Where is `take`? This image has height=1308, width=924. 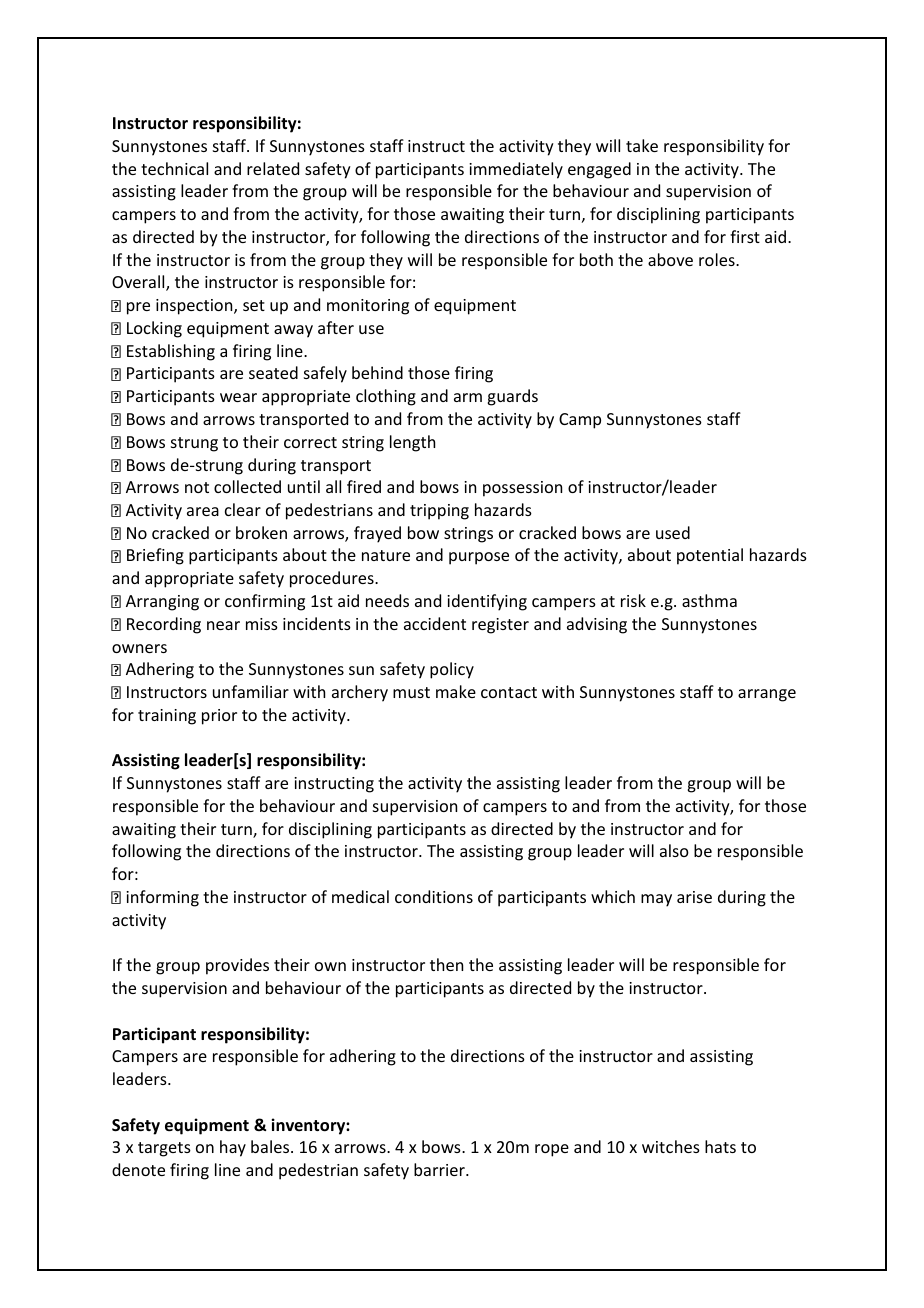 take is located at coordinates (642, 145).
